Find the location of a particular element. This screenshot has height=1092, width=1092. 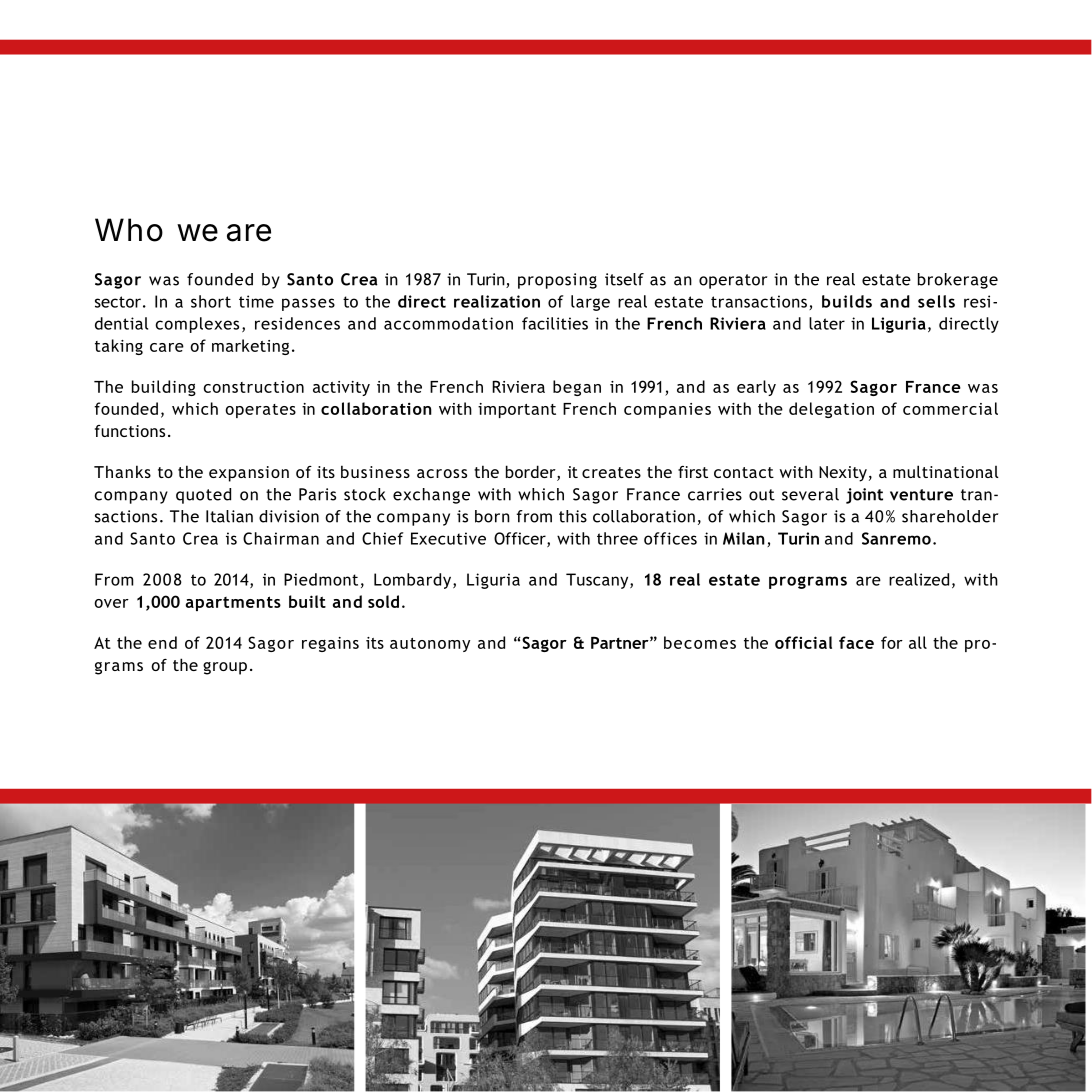

group is located at coordinates (225, 668).
